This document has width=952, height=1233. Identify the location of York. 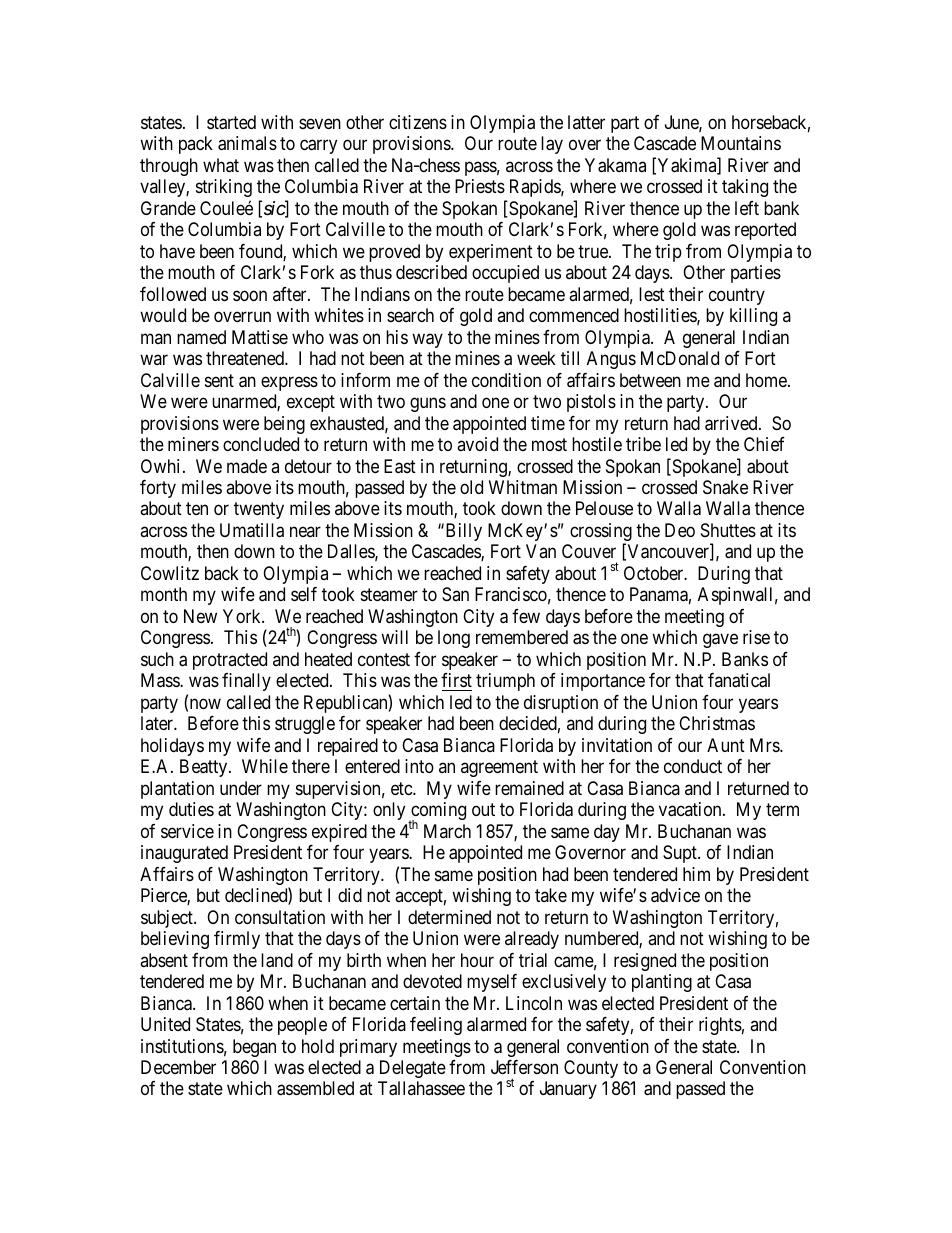
(243, 616).
